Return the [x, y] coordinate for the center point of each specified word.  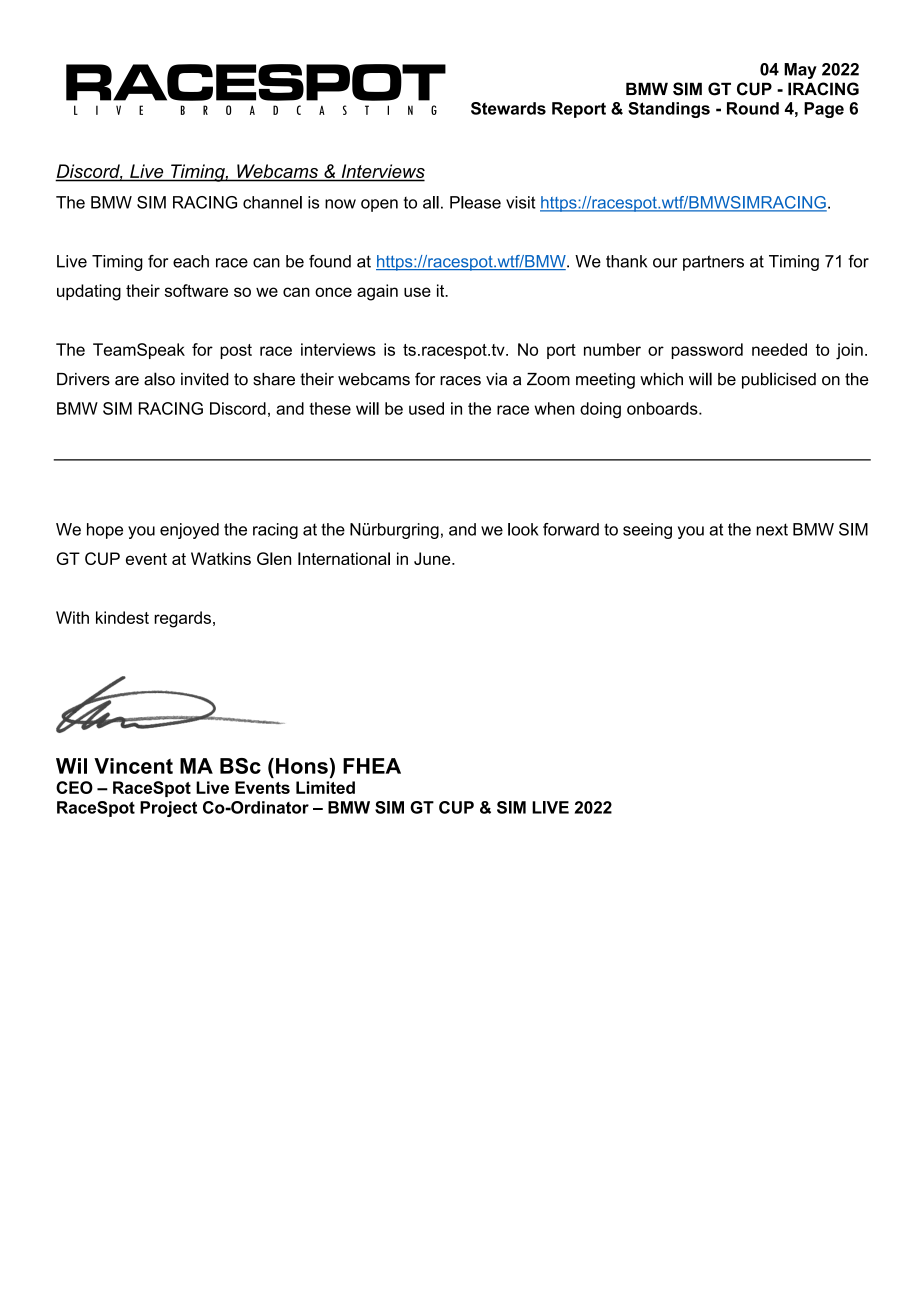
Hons [302, 766]
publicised [779, 380]
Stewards [508, 108]
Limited [325, 787]
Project [168, 809]
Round [753, 108]
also [159, 379]
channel [272, 202]
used [426, 408]
